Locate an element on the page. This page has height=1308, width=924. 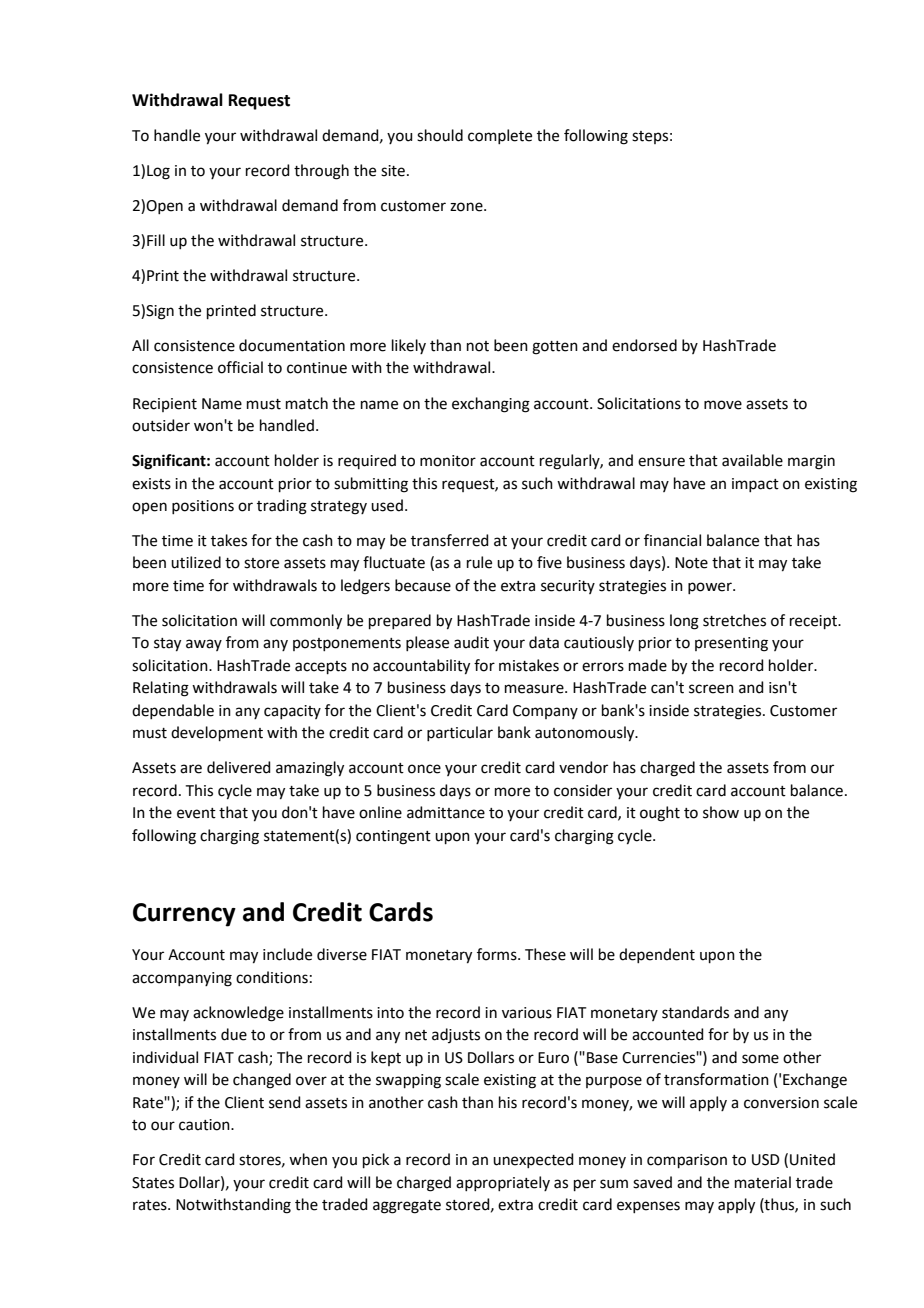
standards is located at coordinates (695, 1012).
